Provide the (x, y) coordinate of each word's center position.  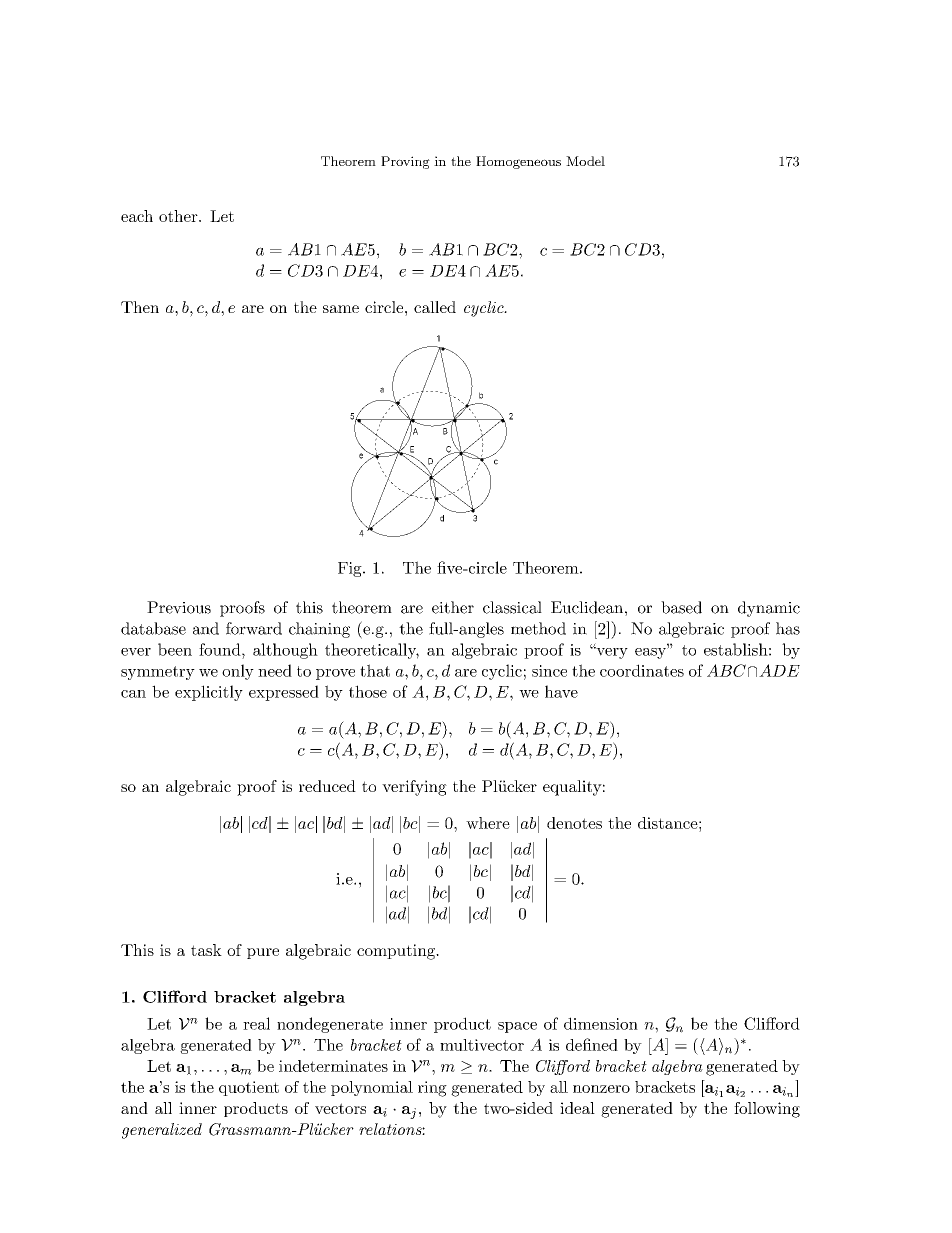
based (681, 607)
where (488, 823)
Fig (351, 569)
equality (572, 788)
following (767, 1110)
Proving (405, 162)
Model (585, 161)
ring (432, 1089)
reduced (327, 786)
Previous (179, 607)
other (179, 216)
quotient (249, 1088)
